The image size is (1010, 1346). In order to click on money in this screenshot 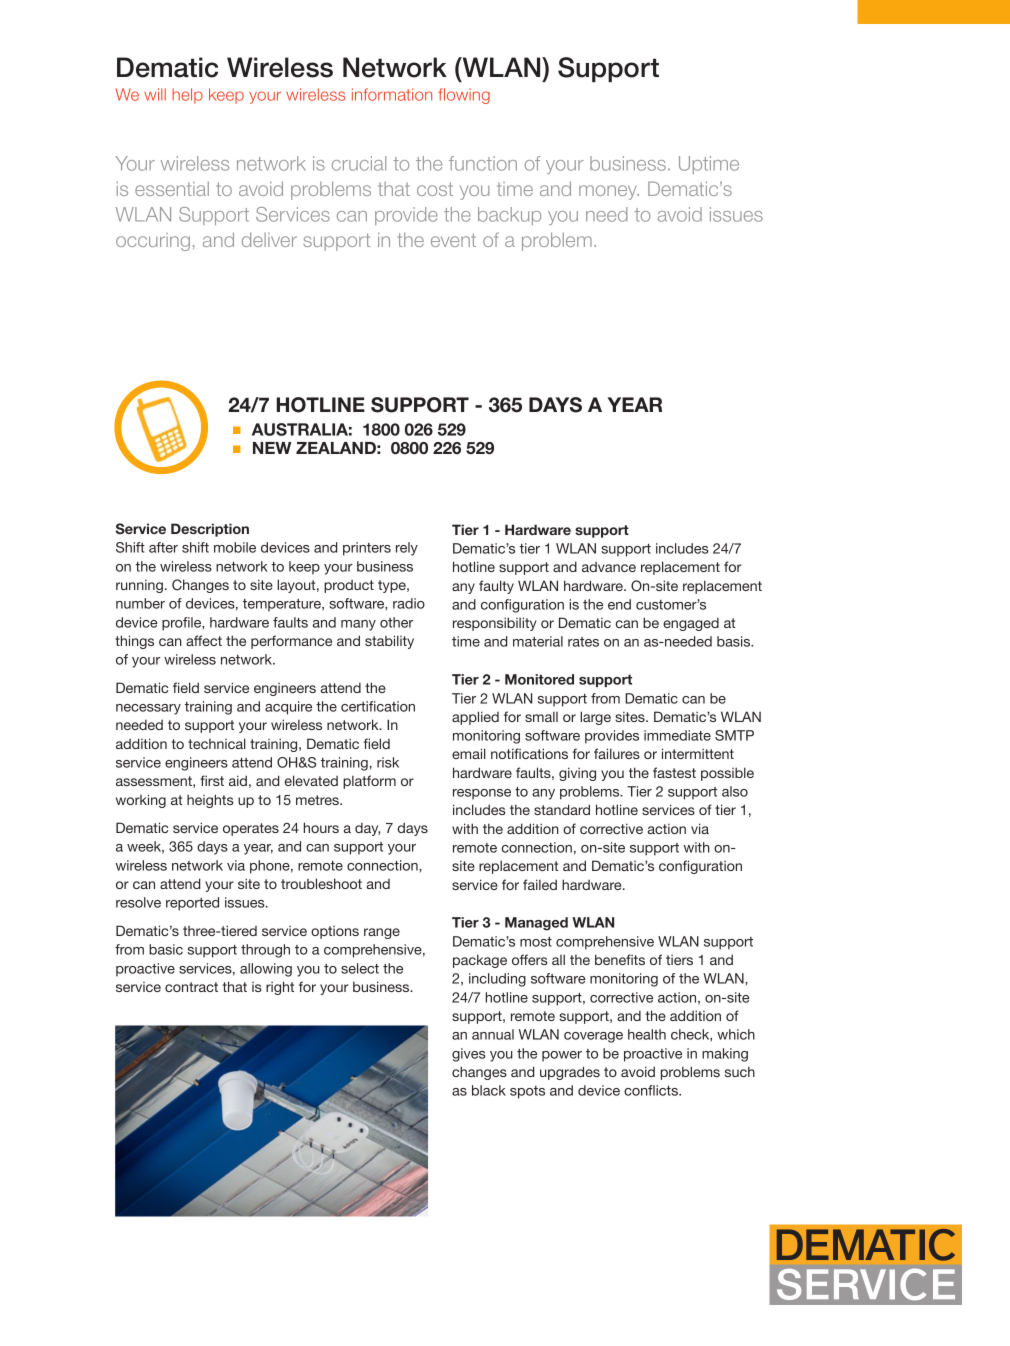, I will do `click(609, 192)`.
